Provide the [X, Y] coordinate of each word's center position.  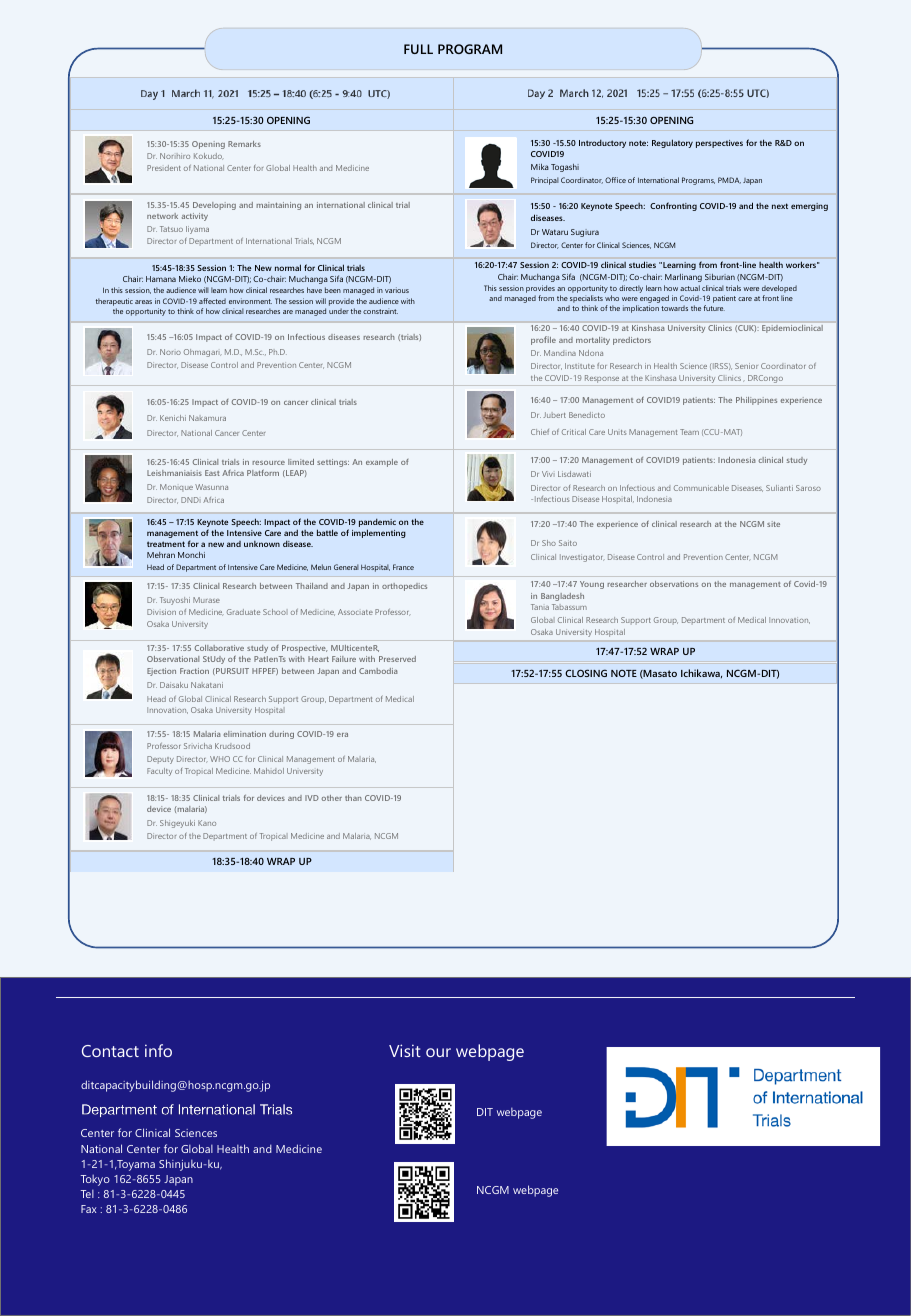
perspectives [719, 144]
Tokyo [95, 1180]
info [158, 1050]
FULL [418, 49]
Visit [405, 1050]
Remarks [244, 144]
